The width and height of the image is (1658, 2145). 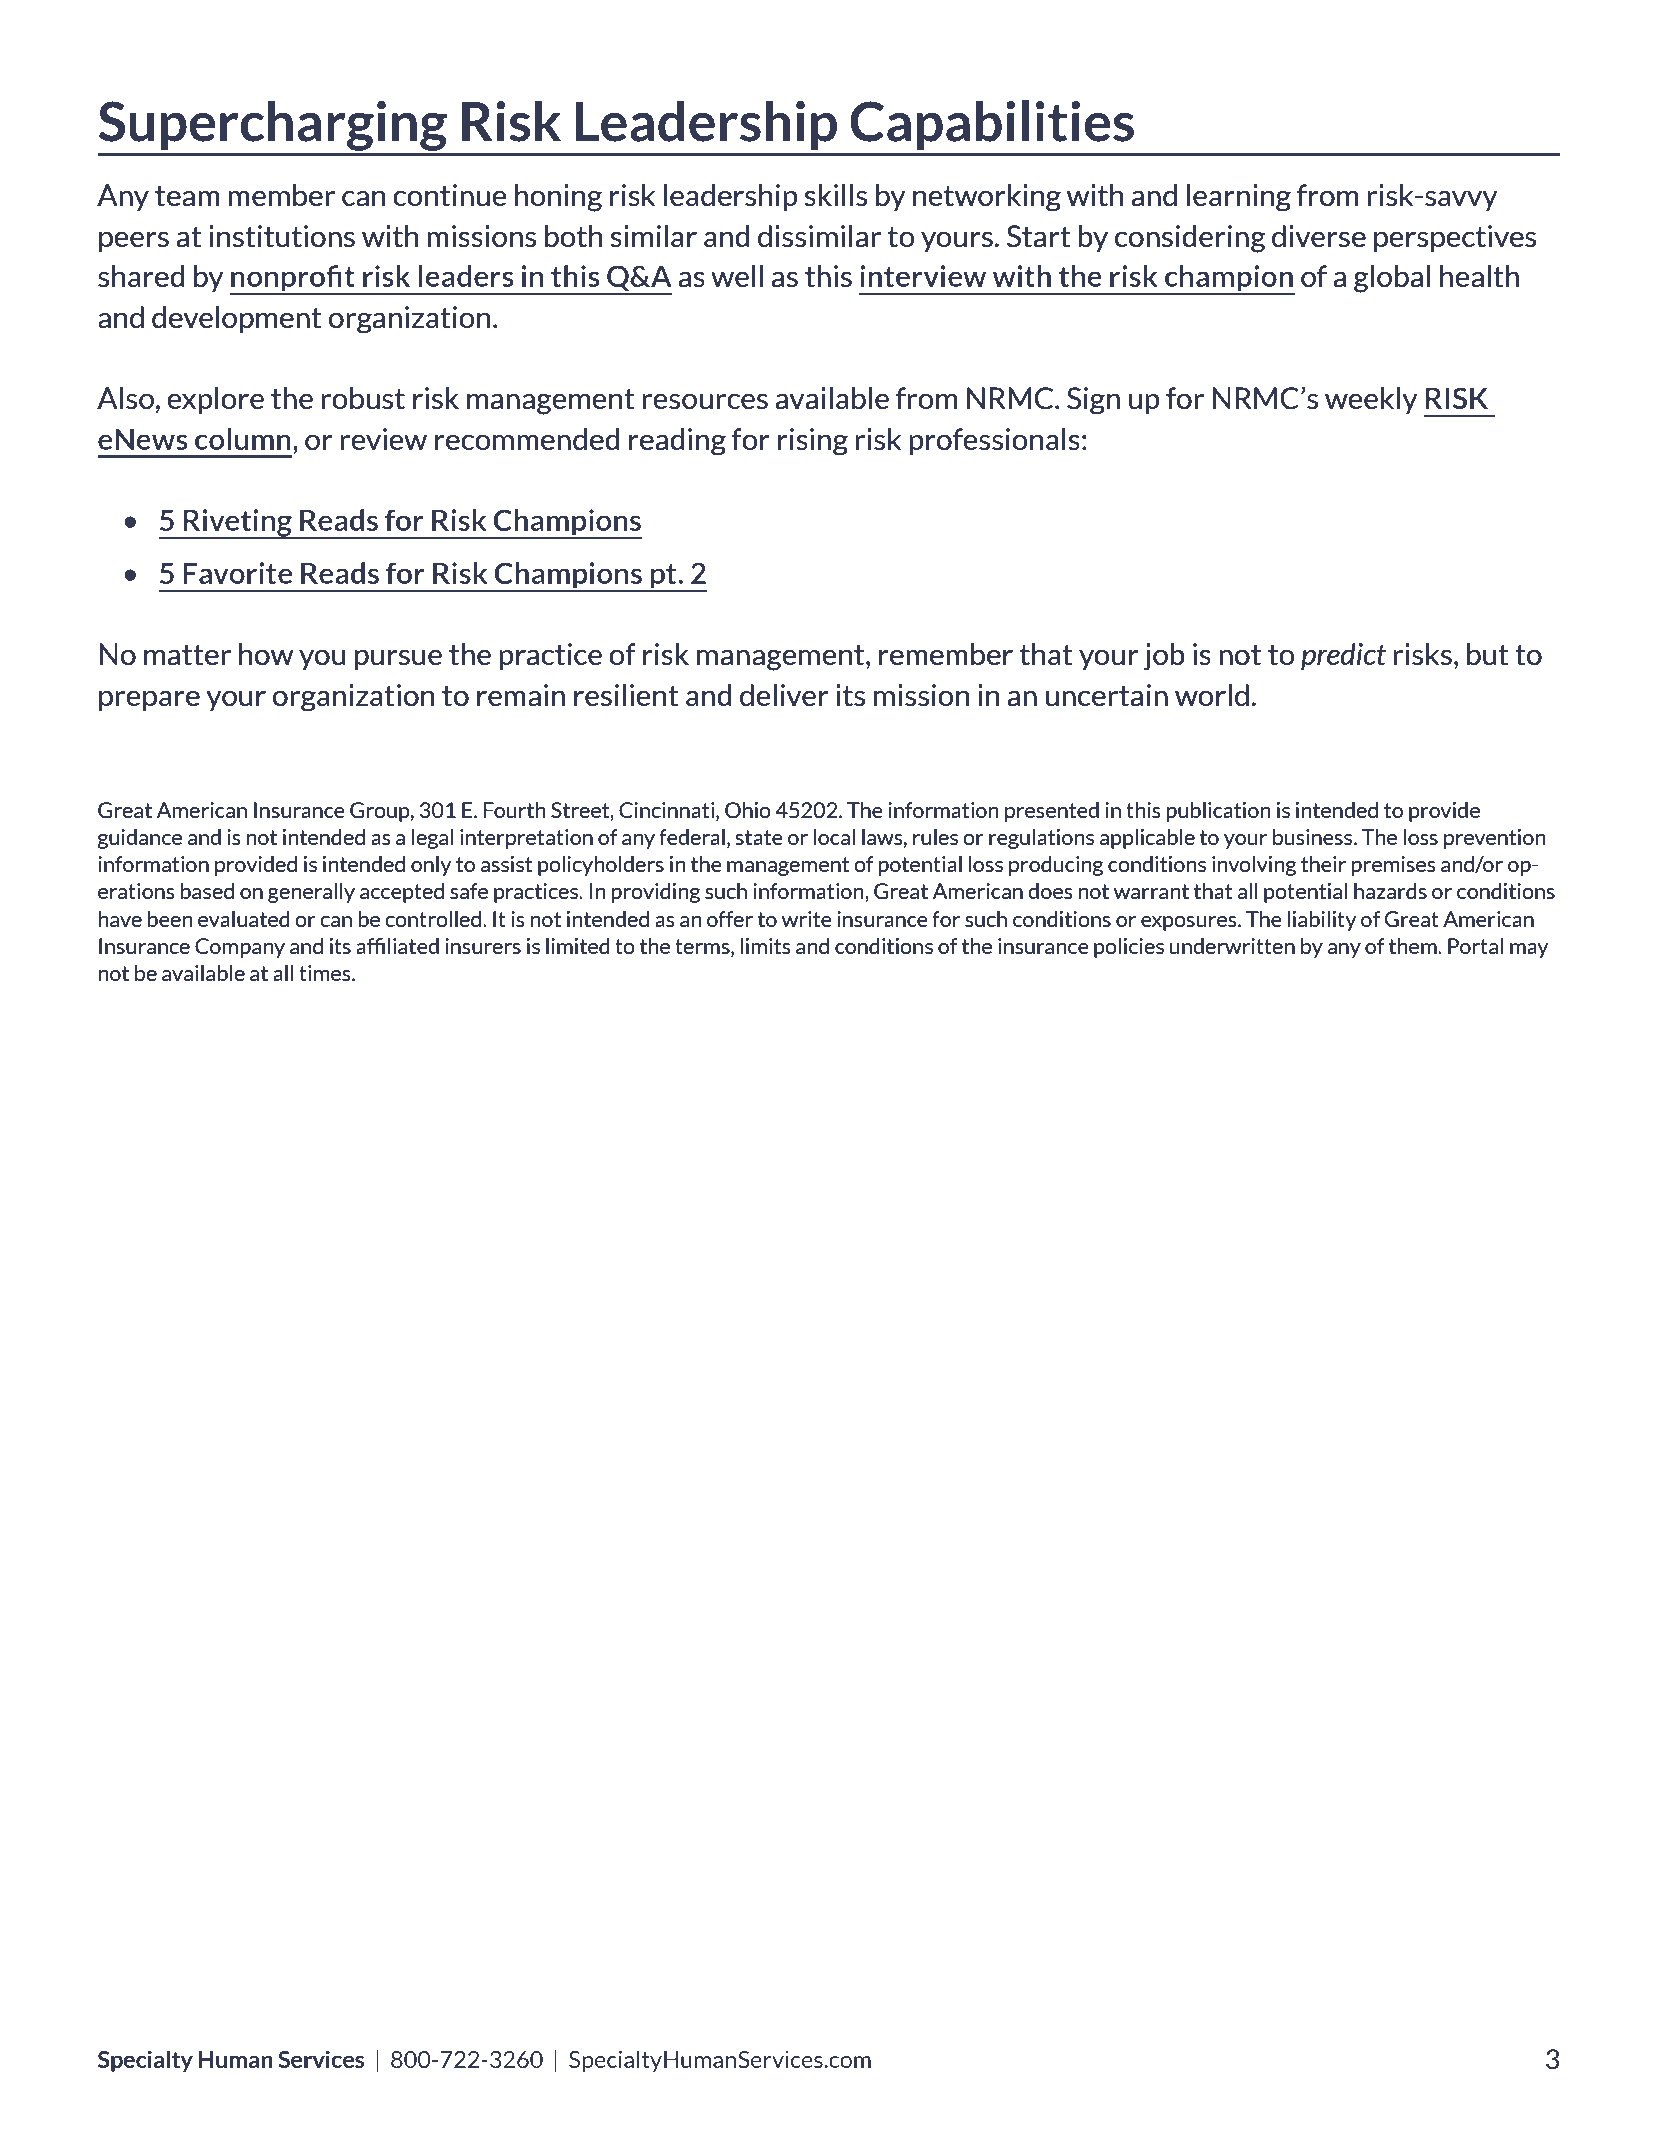 What do you see at coordinates (748, 810) in the image?
I see `Ohio` at bounding box center [748, 810].
